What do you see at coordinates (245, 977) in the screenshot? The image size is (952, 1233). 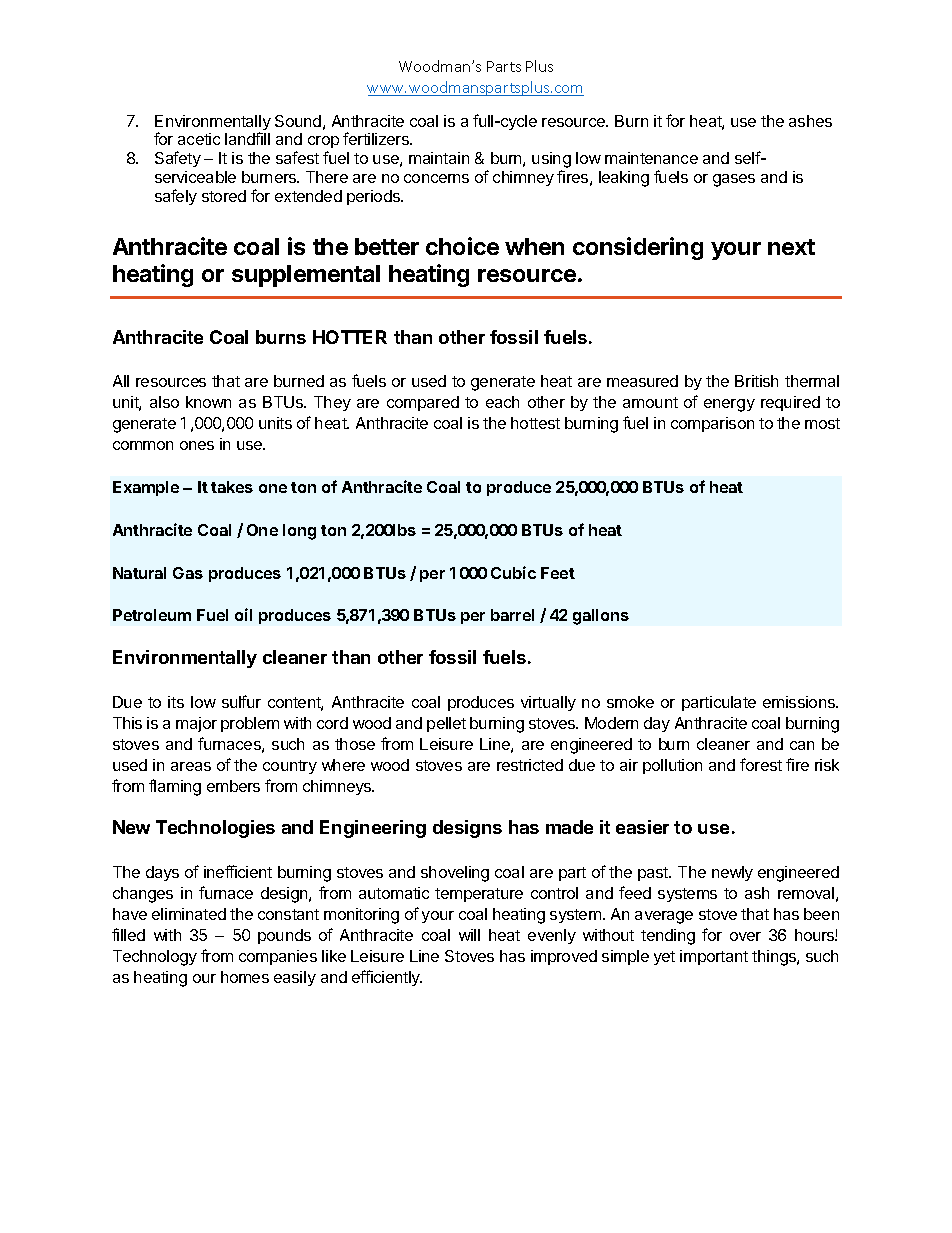 I see `homes` at bounding box center [245, 977].
